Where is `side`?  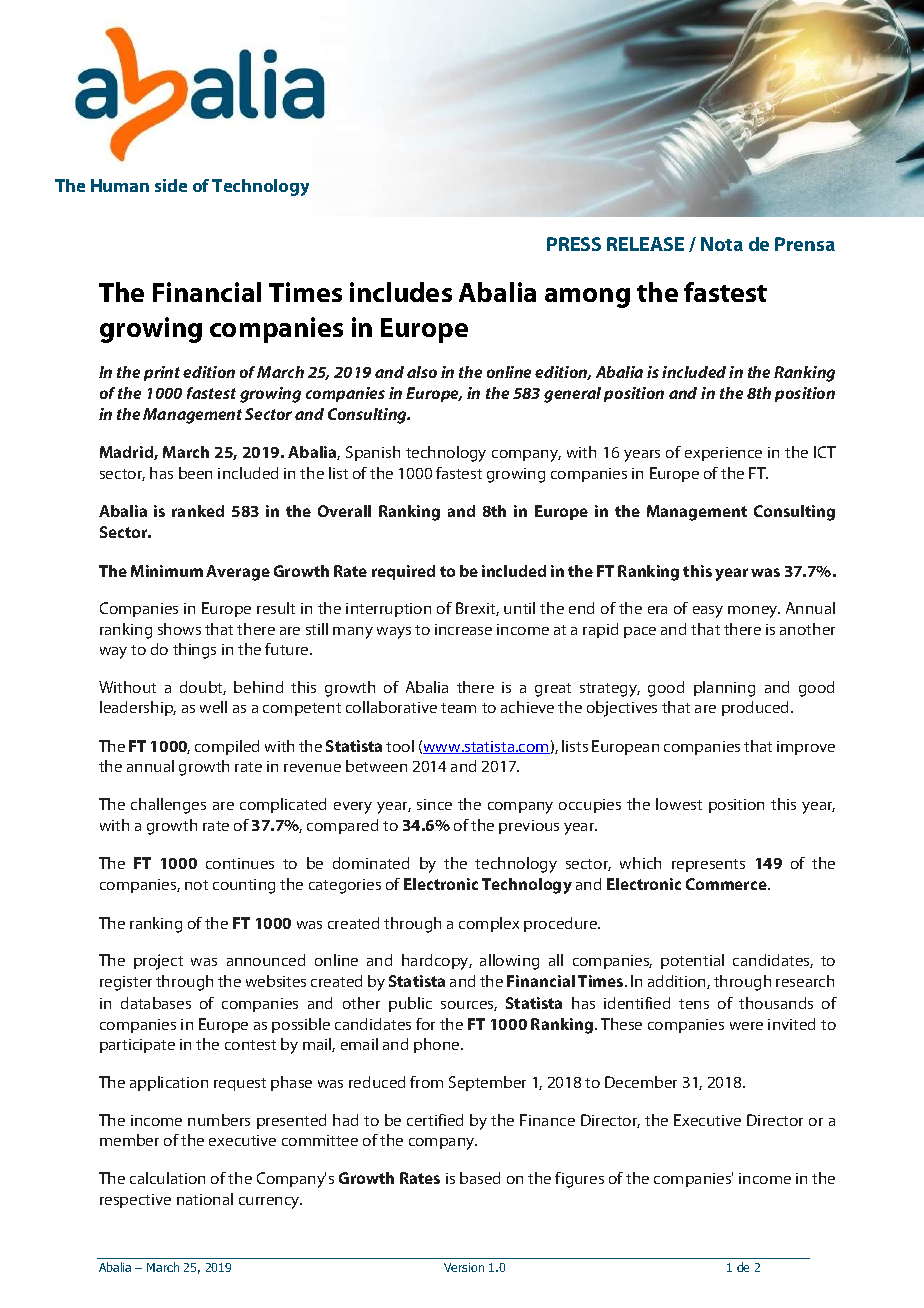
side is located at coordinates (171, 185).
